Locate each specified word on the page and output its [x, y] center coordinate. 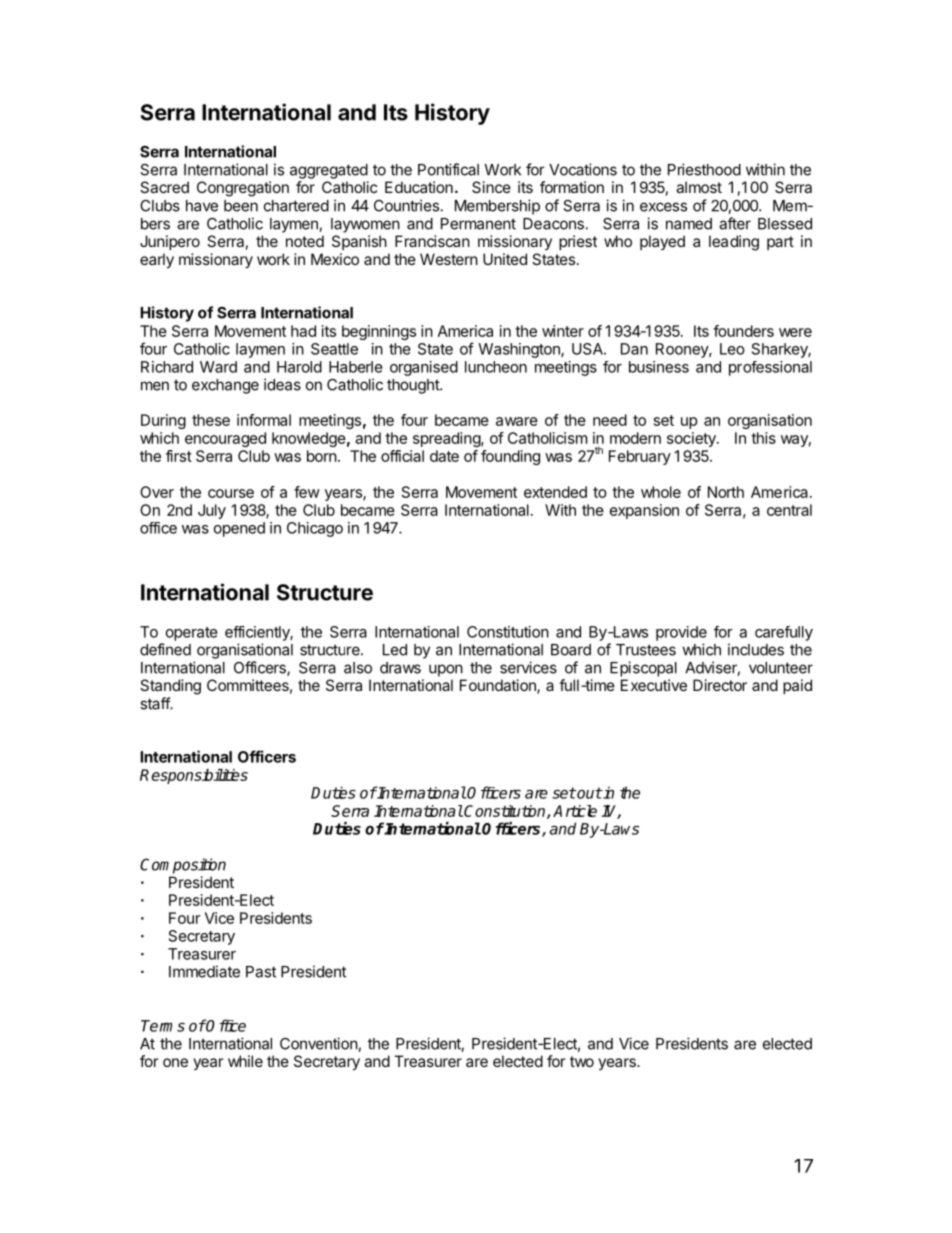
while [245, 1061]
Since [491, 187]
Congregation [243, 189]
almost [699, 187]
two [582, 1061]
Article [575, 811]
